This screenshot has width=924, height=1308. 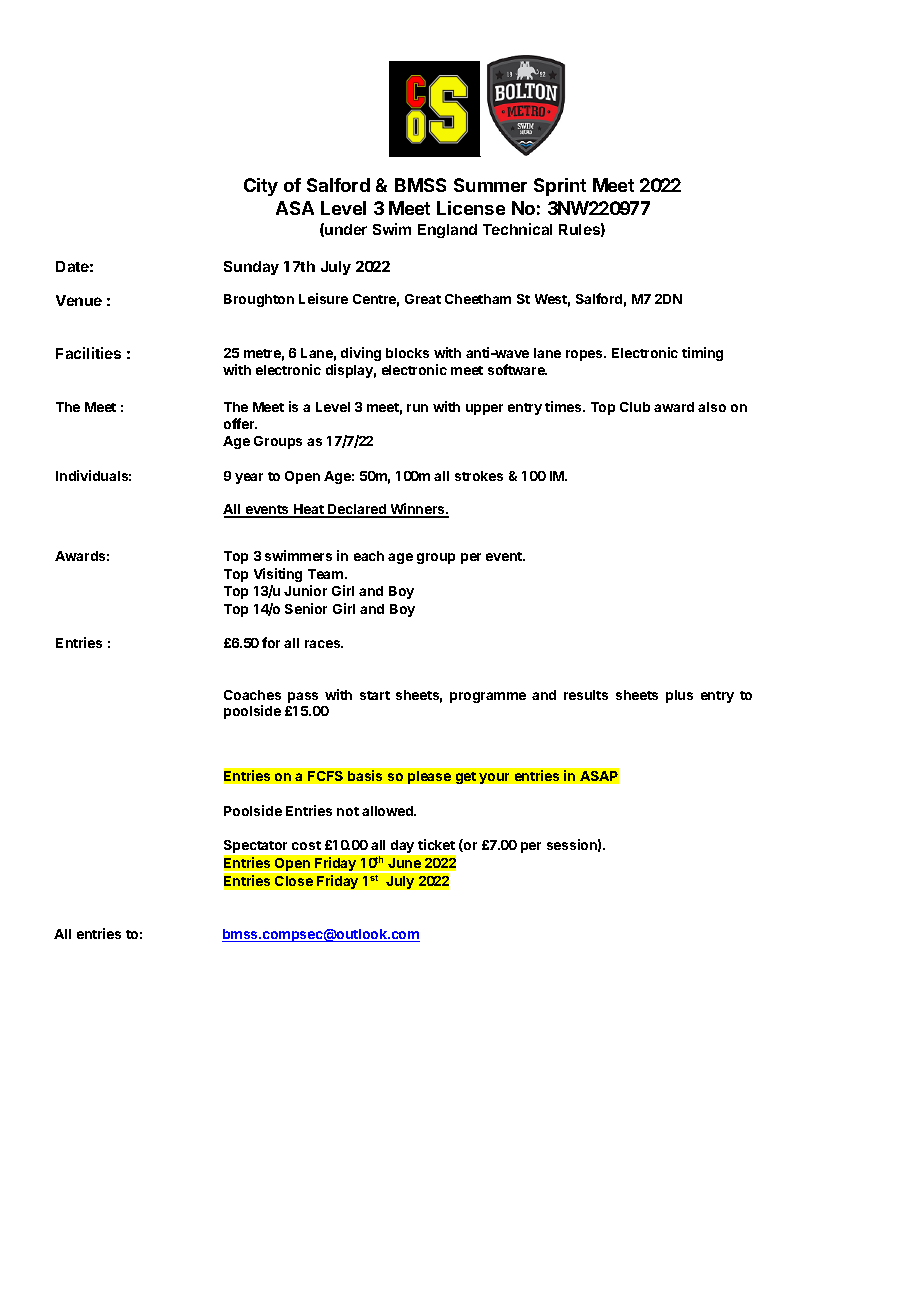 I want to click on ropes, so click(x=585, y=355).
